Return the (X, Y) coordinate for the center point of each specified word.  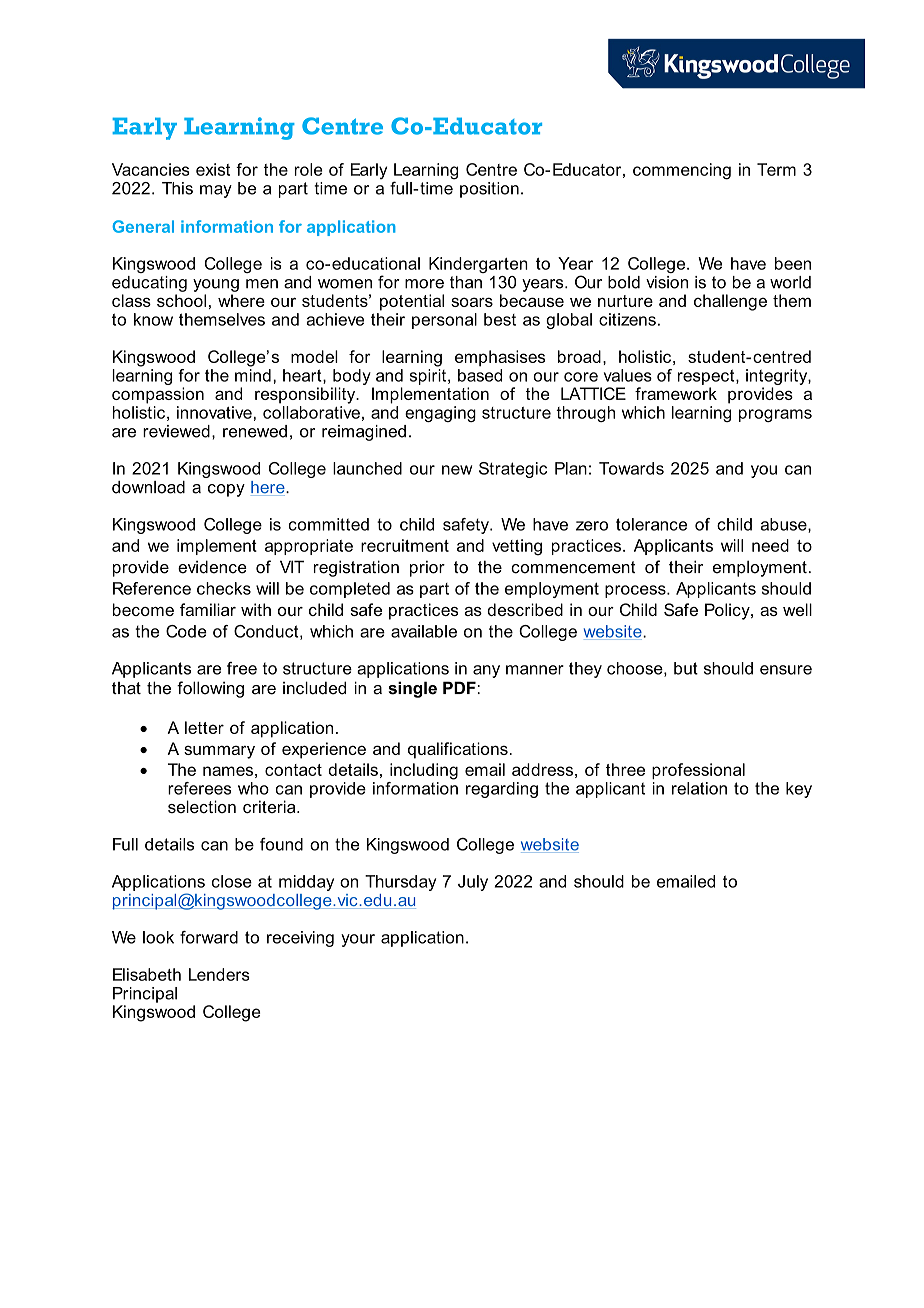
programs (775, 415)
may (216, 191)
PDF (460, 687)
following (210, 689)
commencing (682, 171)
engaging (440, 414)
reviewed (176, 431)
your (358, 940)
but (686, 668)
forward (209, 937)
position (489, 190)
